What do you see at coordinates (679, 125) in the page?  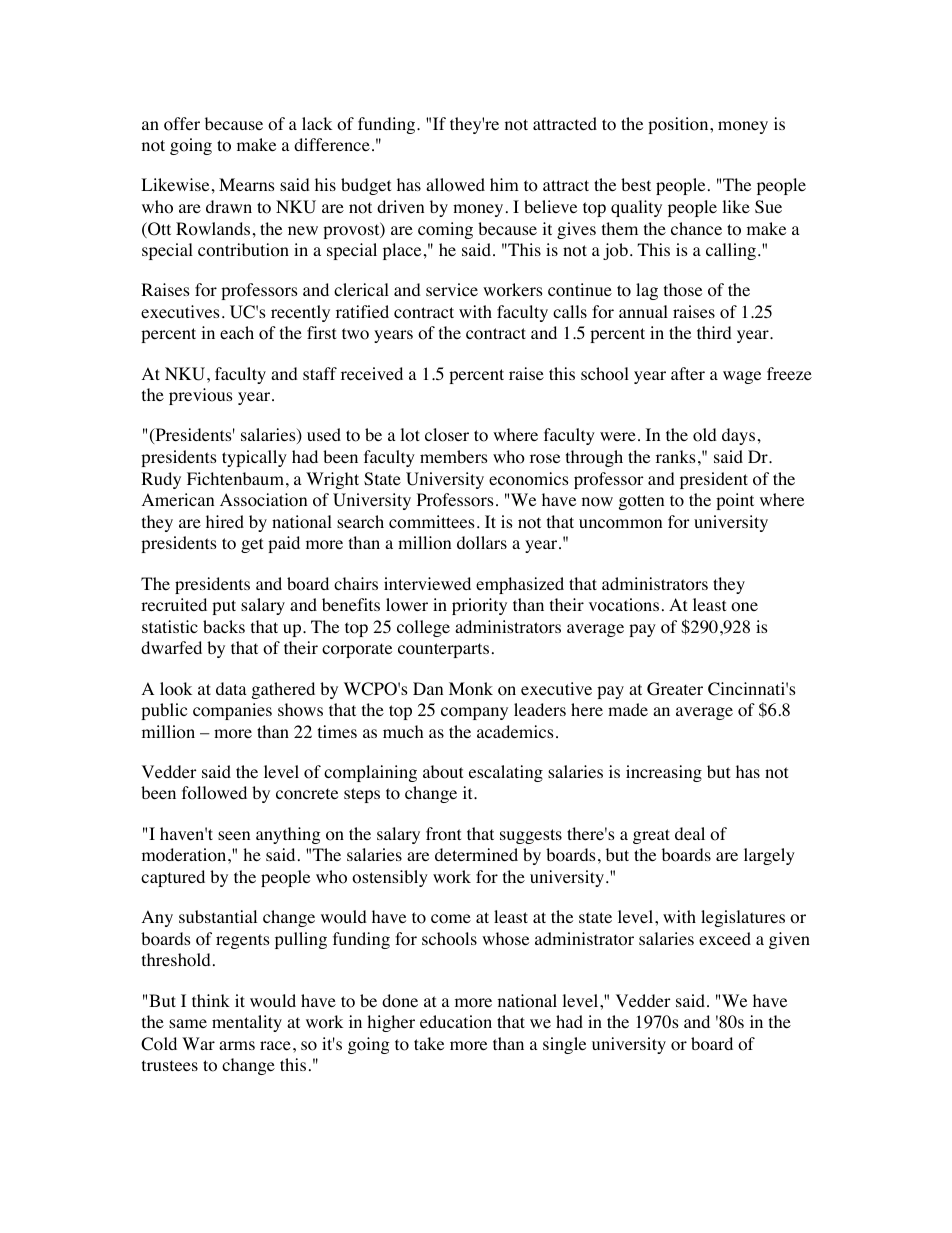 I see `position` at bounding box center [679, 125].
